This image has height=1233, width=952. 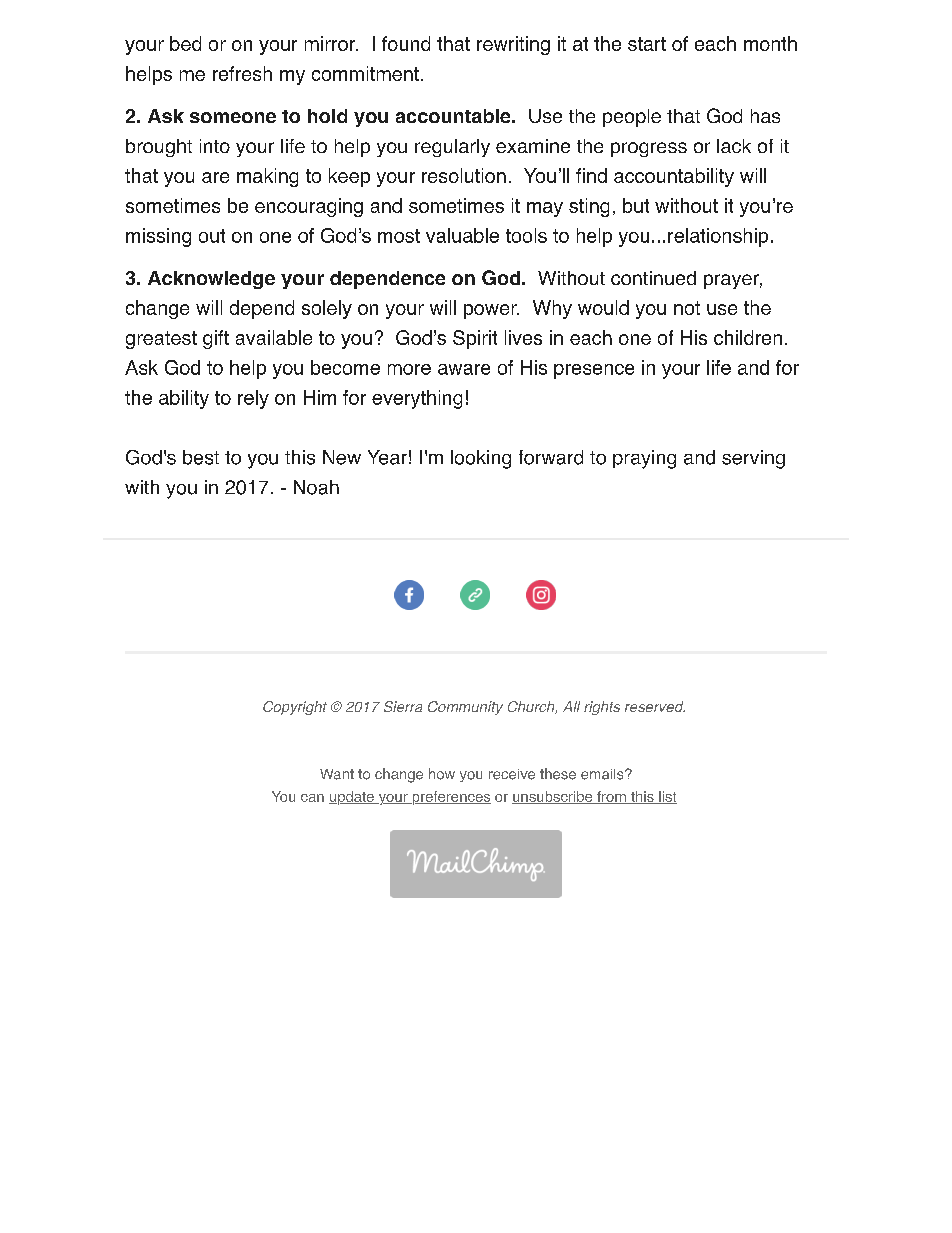 I want to click on refresh, so click(x=242, y=73).
